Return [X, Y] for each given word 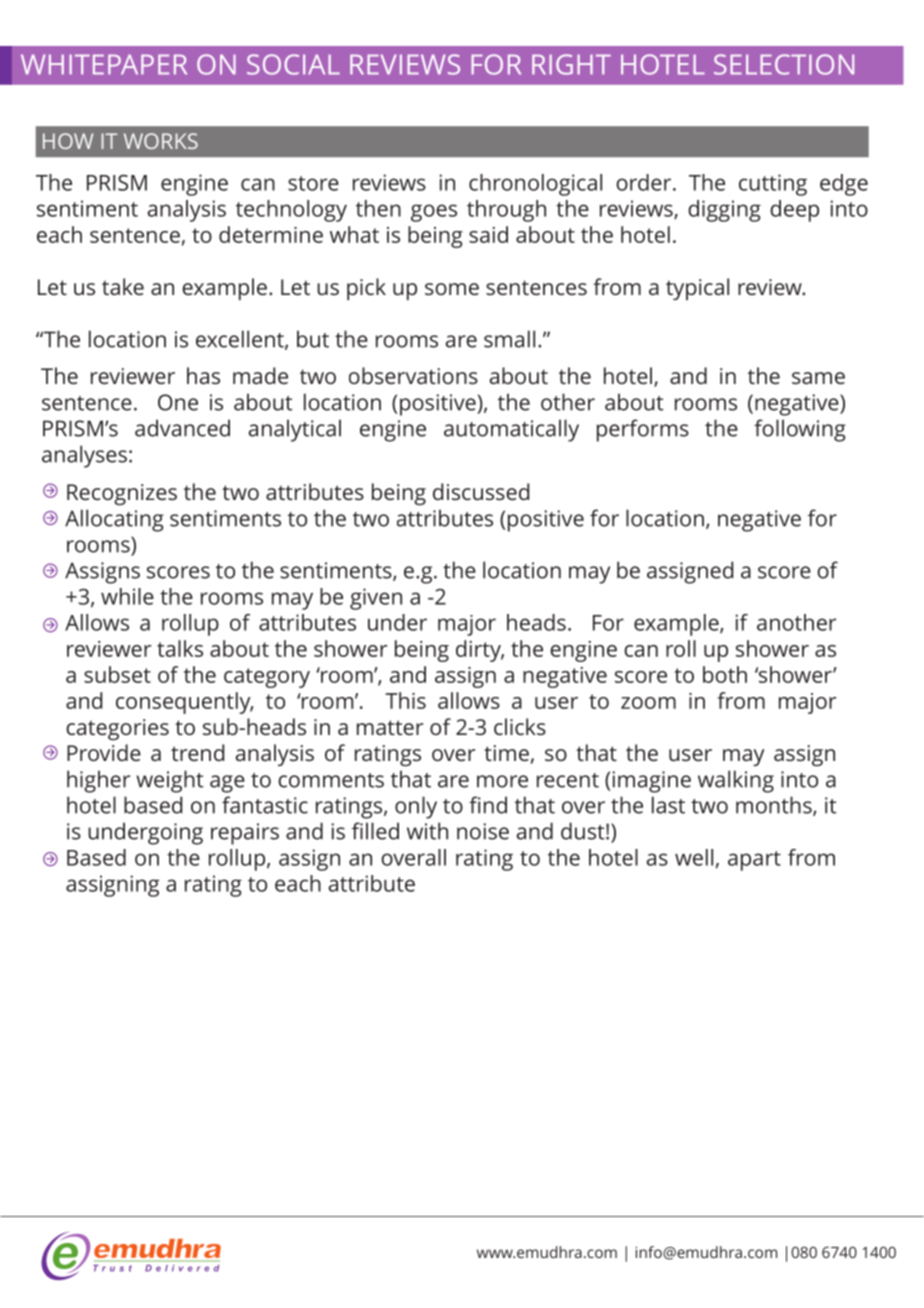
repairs [245, 834]
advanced [182, 428]
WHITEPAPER [104, 64]
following [800, 430]
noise [483, 831]
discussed [481, 491]
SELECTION [784, 64]
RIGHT [571, 64]
